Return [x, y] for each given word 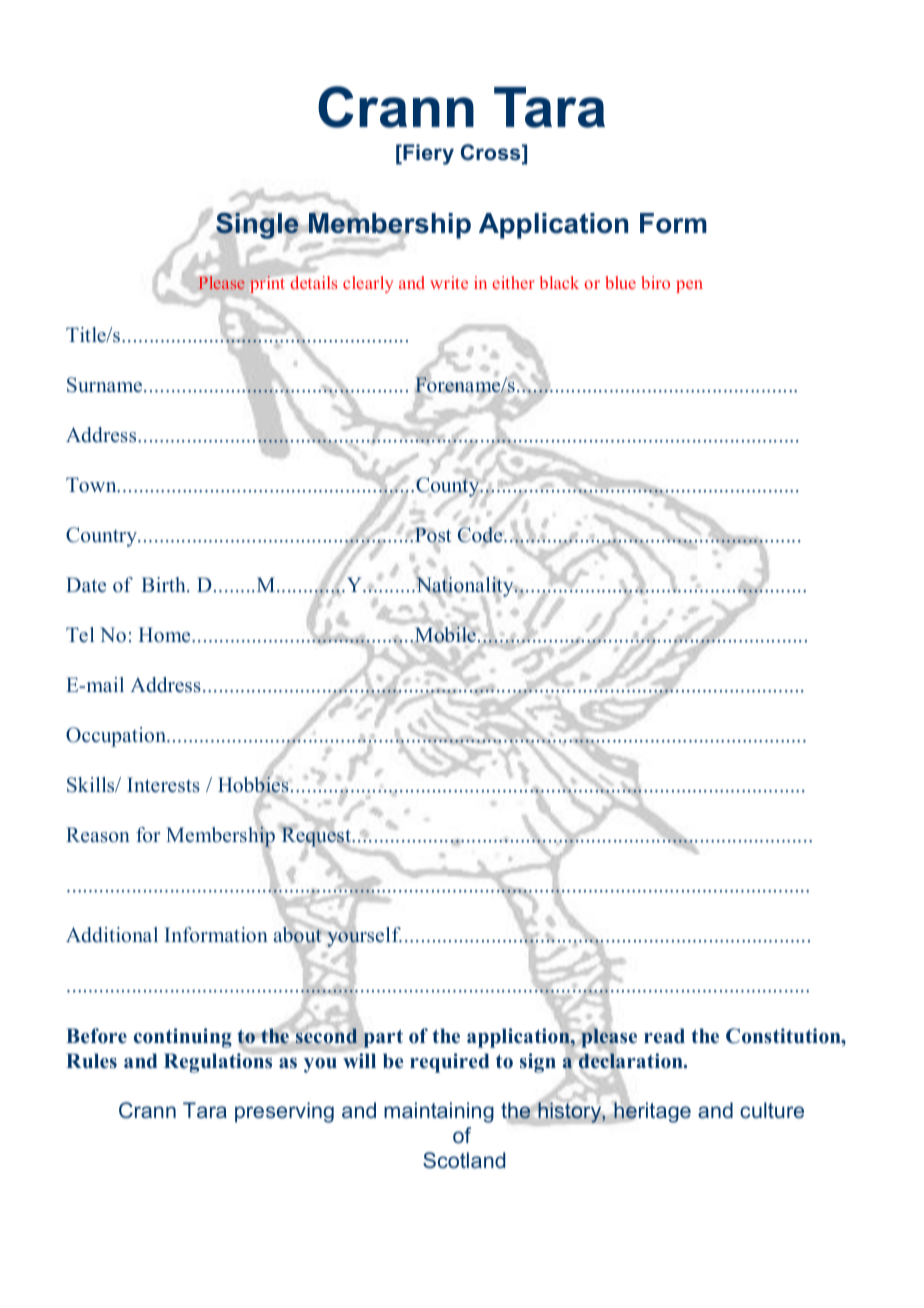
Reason [98, 835]
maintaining [439, 1112]
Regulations [219, 1062]
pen [689, 286]
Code [481, 535]
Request [317, 836]
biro [655, 282]
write [449, 282]
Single [257, 226]
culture [772, 1110]
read [664, 1036]
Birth [164, 584]
